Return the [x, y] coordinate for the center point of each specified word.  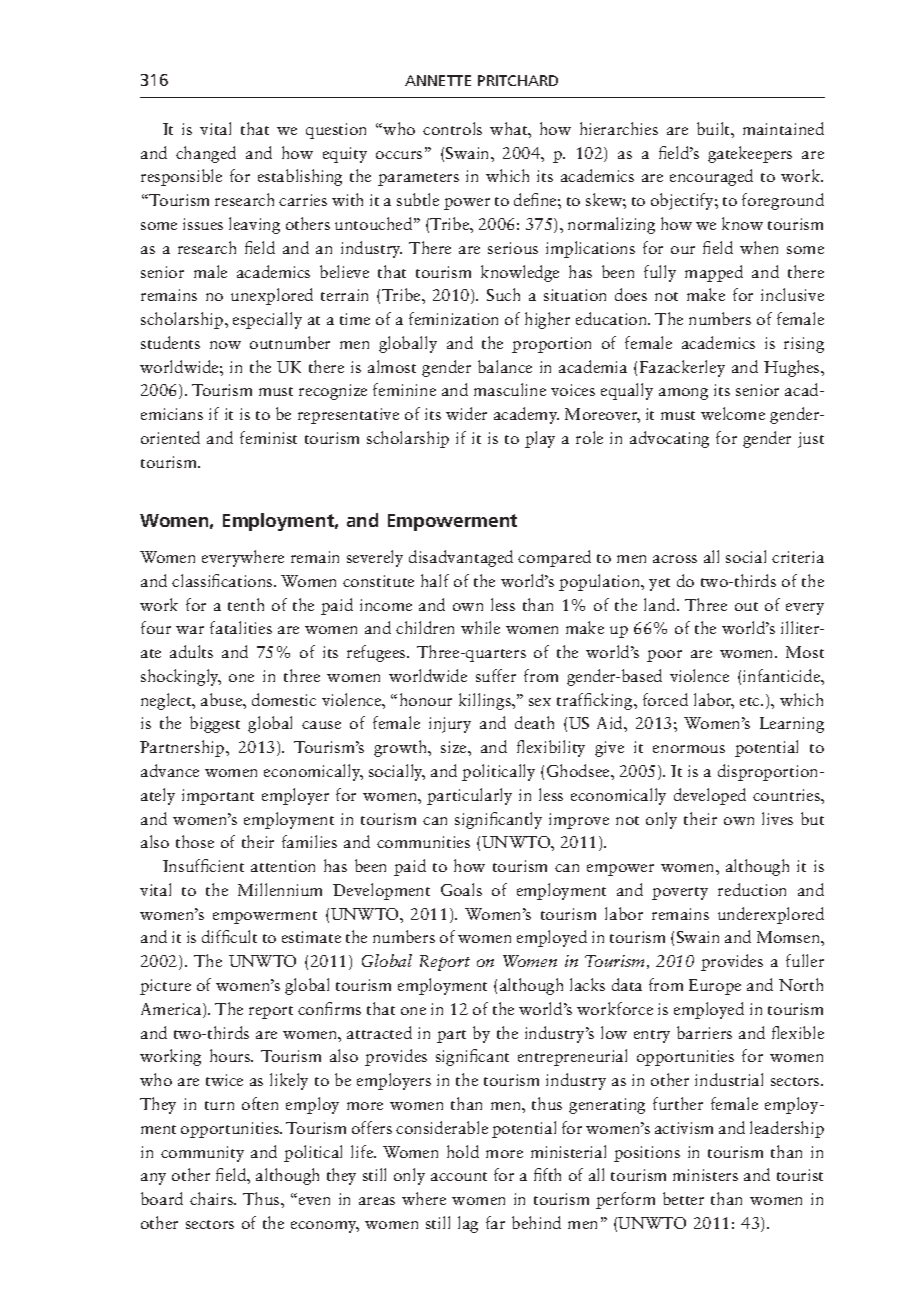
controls [452, 128]
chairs [213, 1198]
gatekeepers [750, 154]
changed [206, 154]
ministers [705, 1175]
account [459, 1176]
